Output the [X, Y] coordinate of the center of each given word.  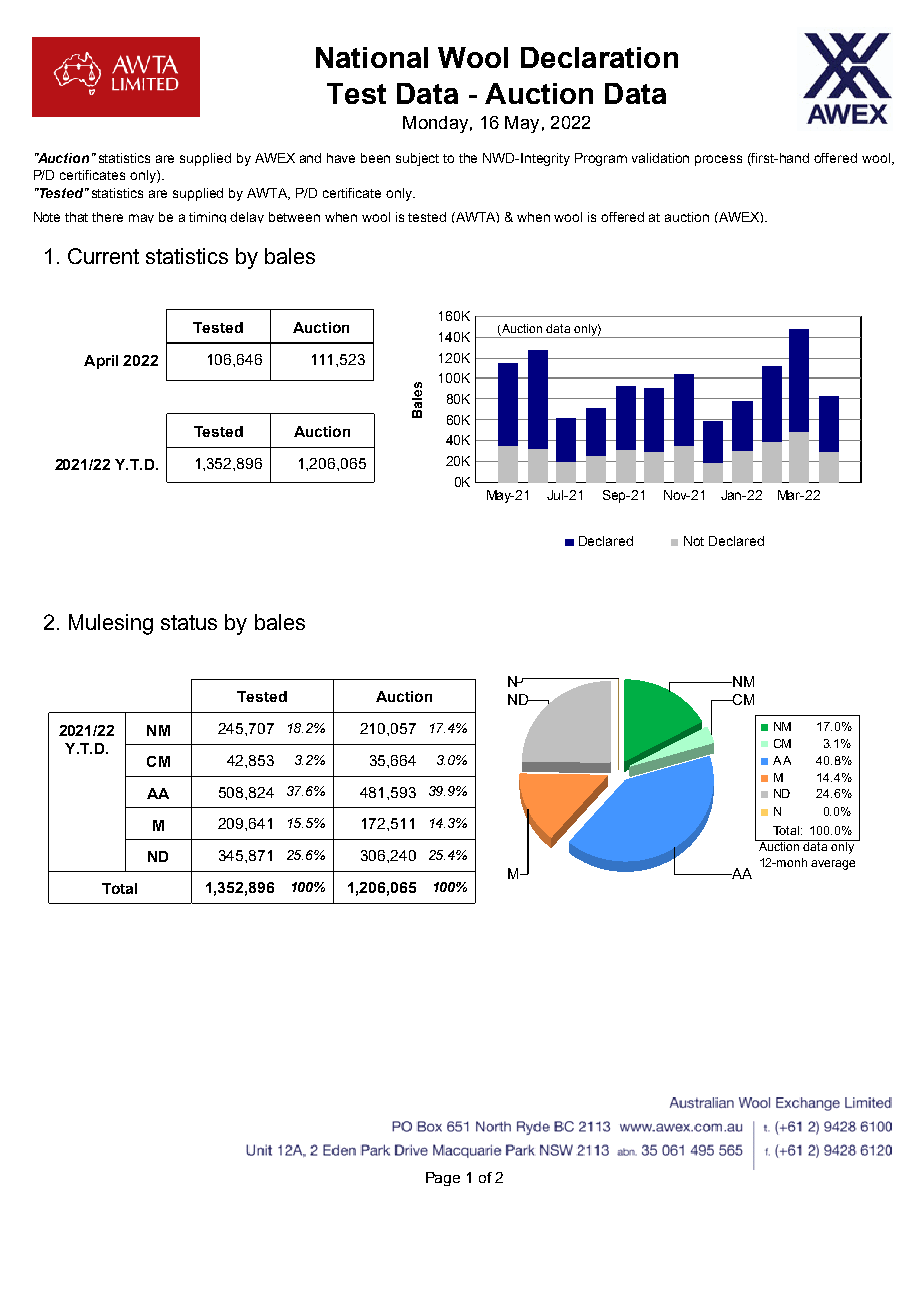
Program [601, 159]
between [294, 217]
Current [103, 256]
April [101, 362]
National [372, 57]
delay [247, 217]
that [76, 217]
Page [443, 1179]
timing [207, 217]
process [718, 160]
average [833, 865]
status [189, 622]
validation [660, 158]
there [107, 217]
